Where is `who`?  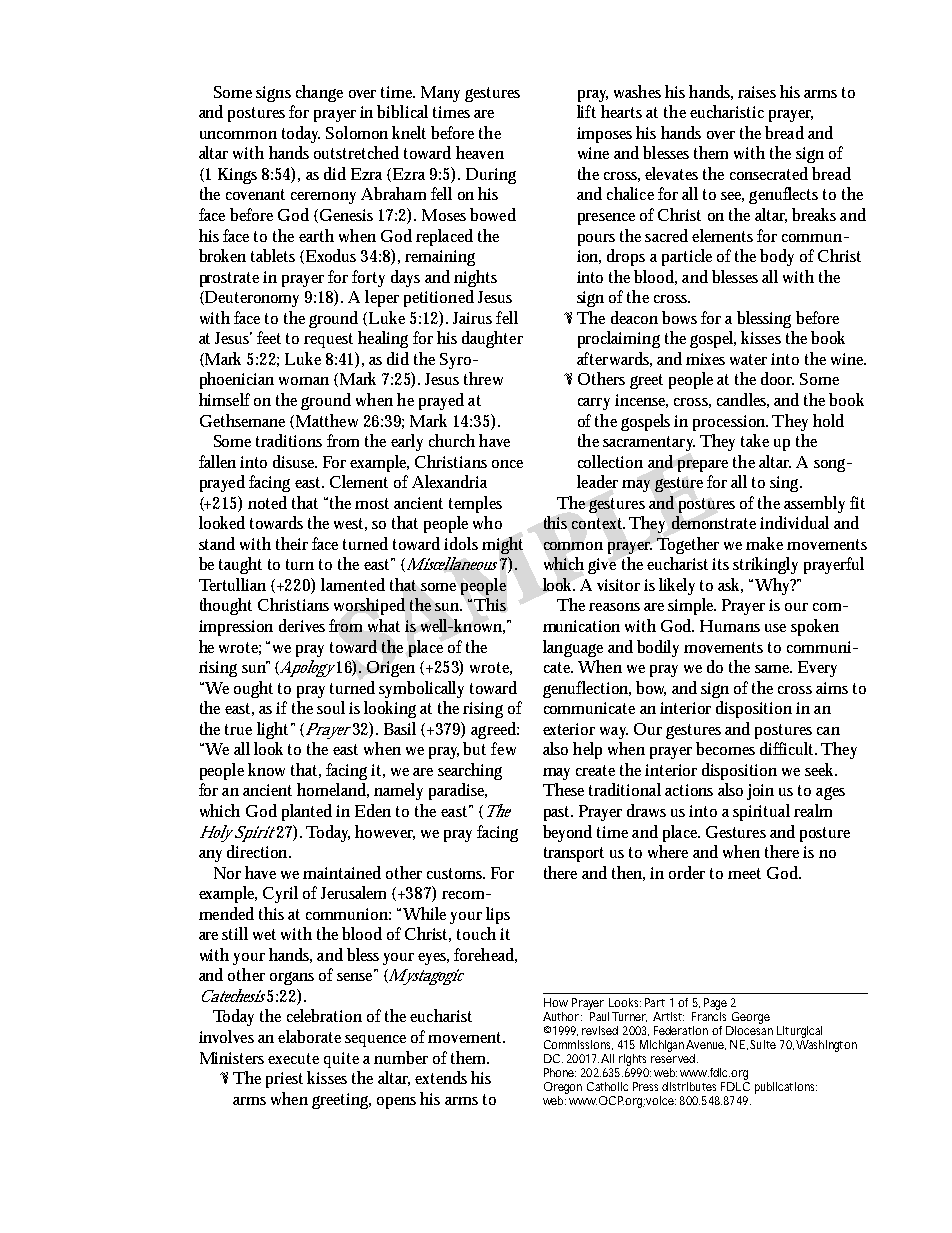 who is located at coordinates (487, 522).
